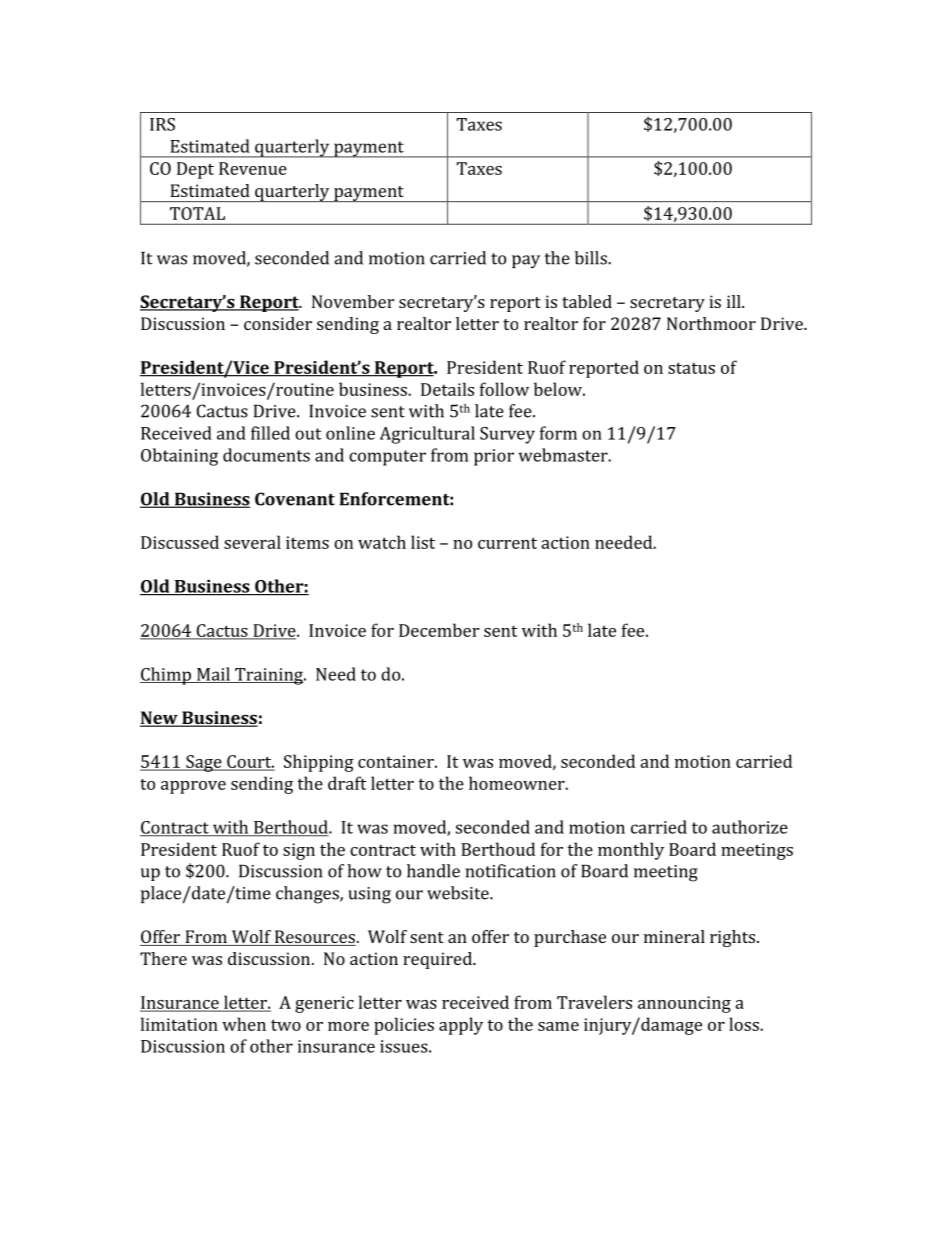 This screenshot has width=952, height=1233. What do you see at coordinates (592, 258) in the screenshot?
I see `bills` at bounding box center [592, 258].
